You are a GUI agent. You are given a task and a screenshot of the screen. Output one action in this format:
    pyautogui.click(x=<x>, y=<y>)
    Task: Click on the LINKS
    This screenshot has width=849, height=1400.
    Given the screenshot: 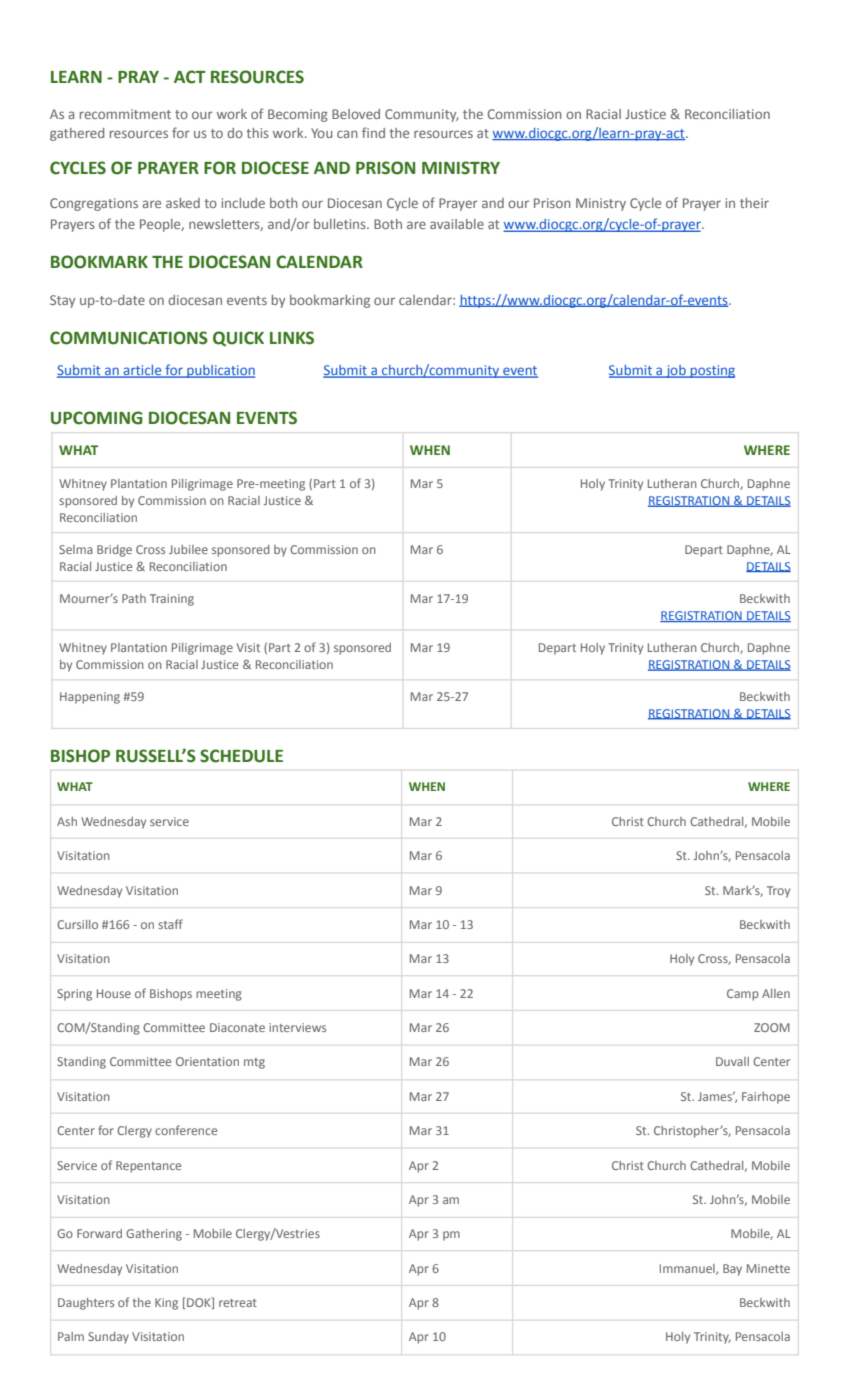 What is the action you would take?
    pyautogui.click(x=292, y=338)
